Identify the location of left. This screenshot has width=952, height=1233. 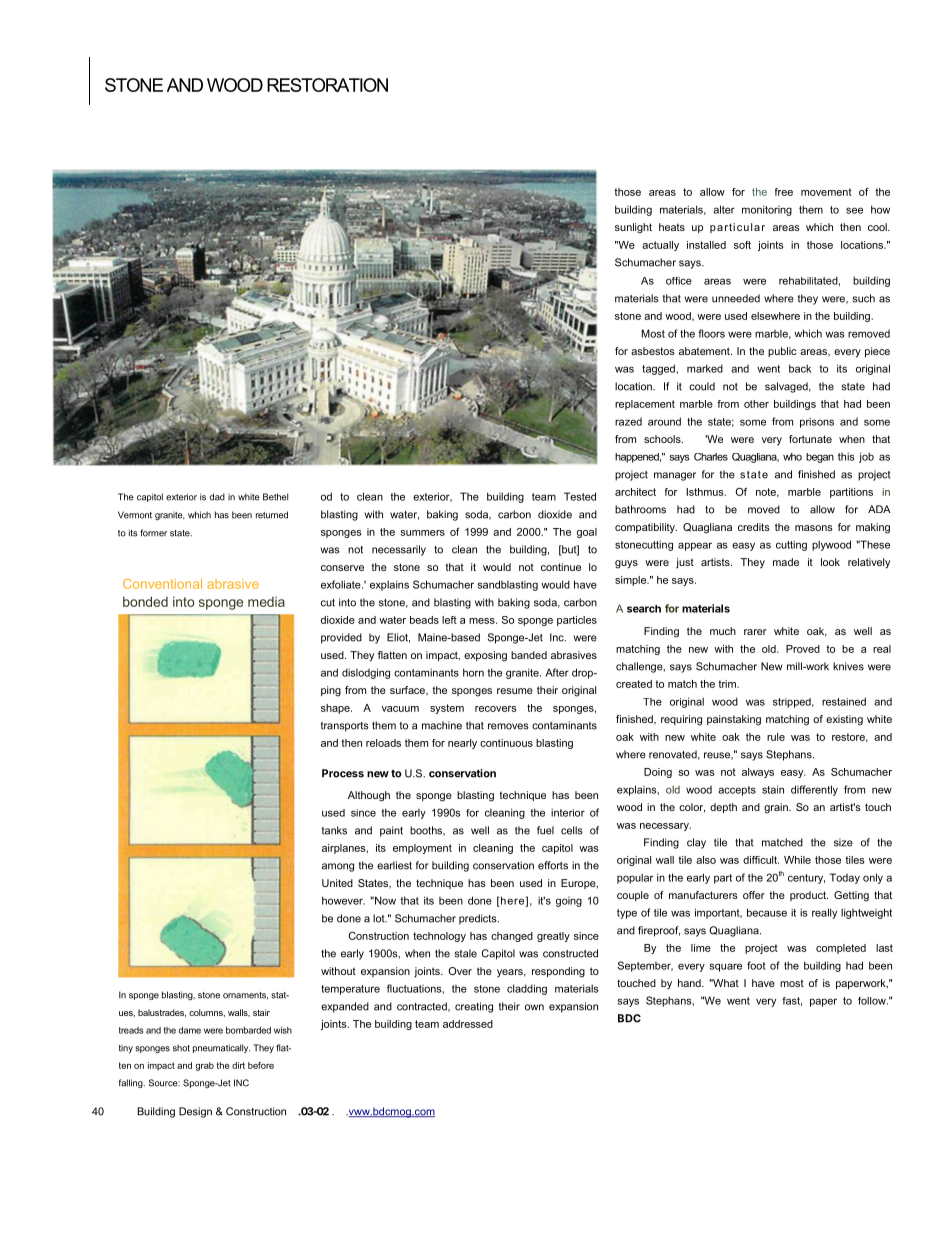
(449, 620).
